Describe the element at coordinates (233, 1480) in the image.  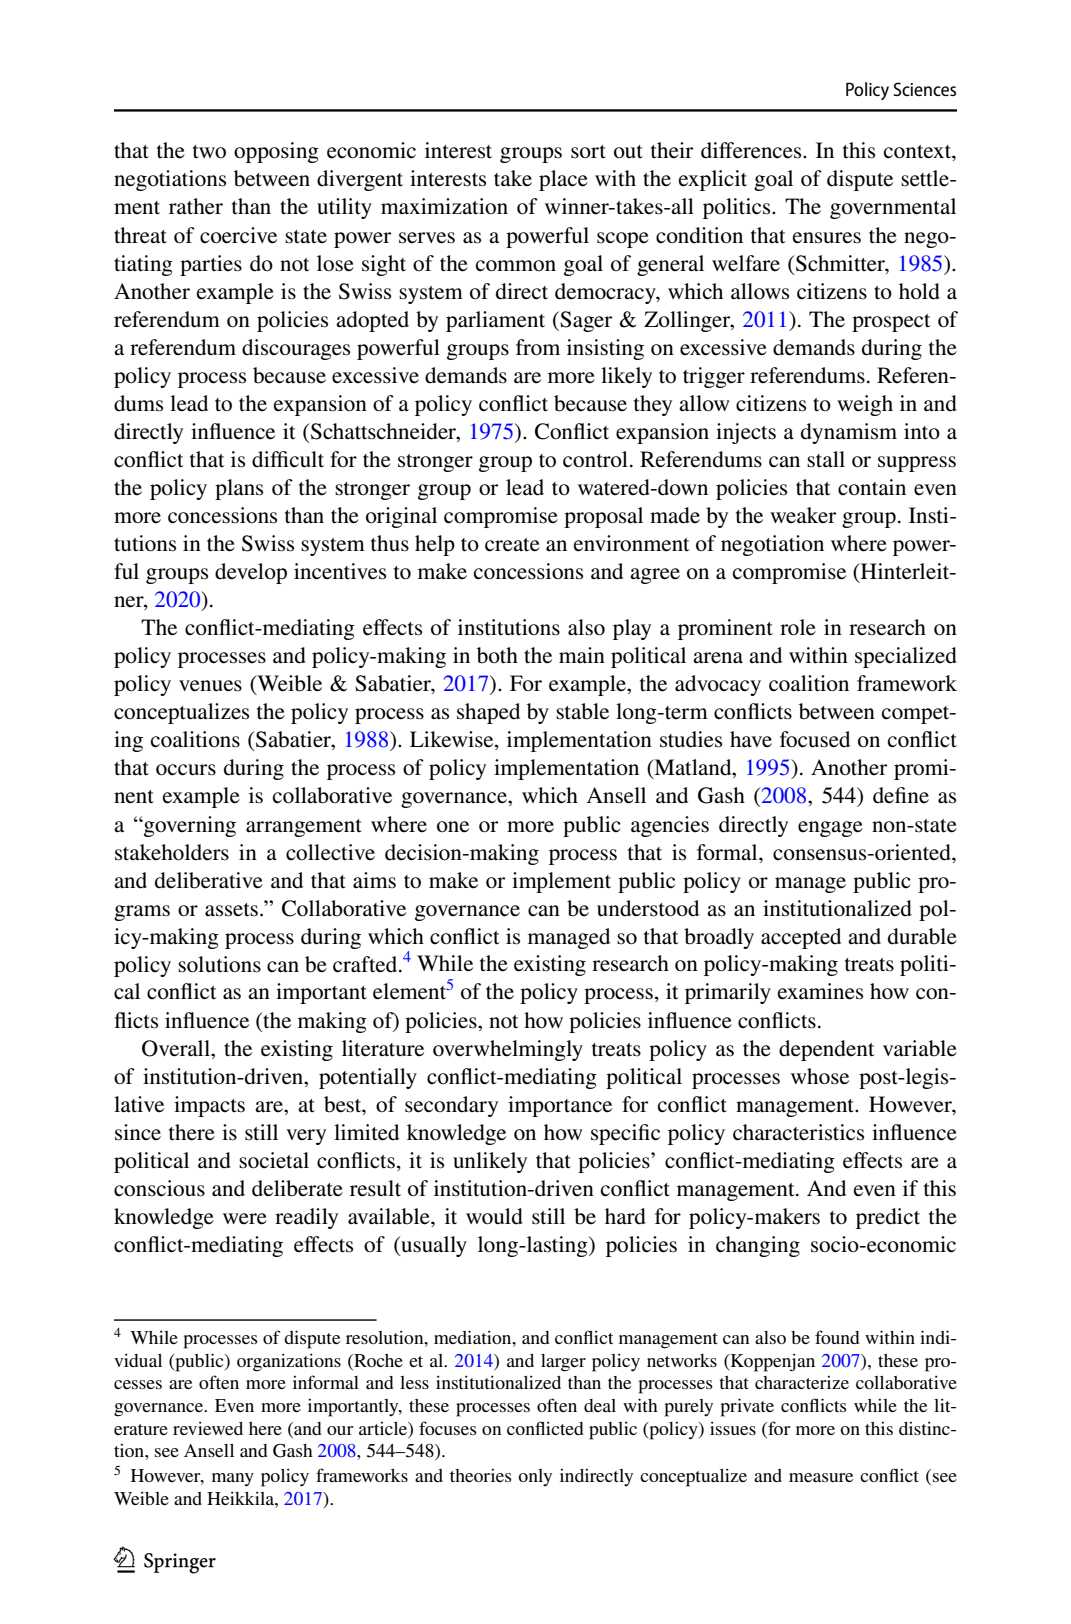
I see `many` at that location.
